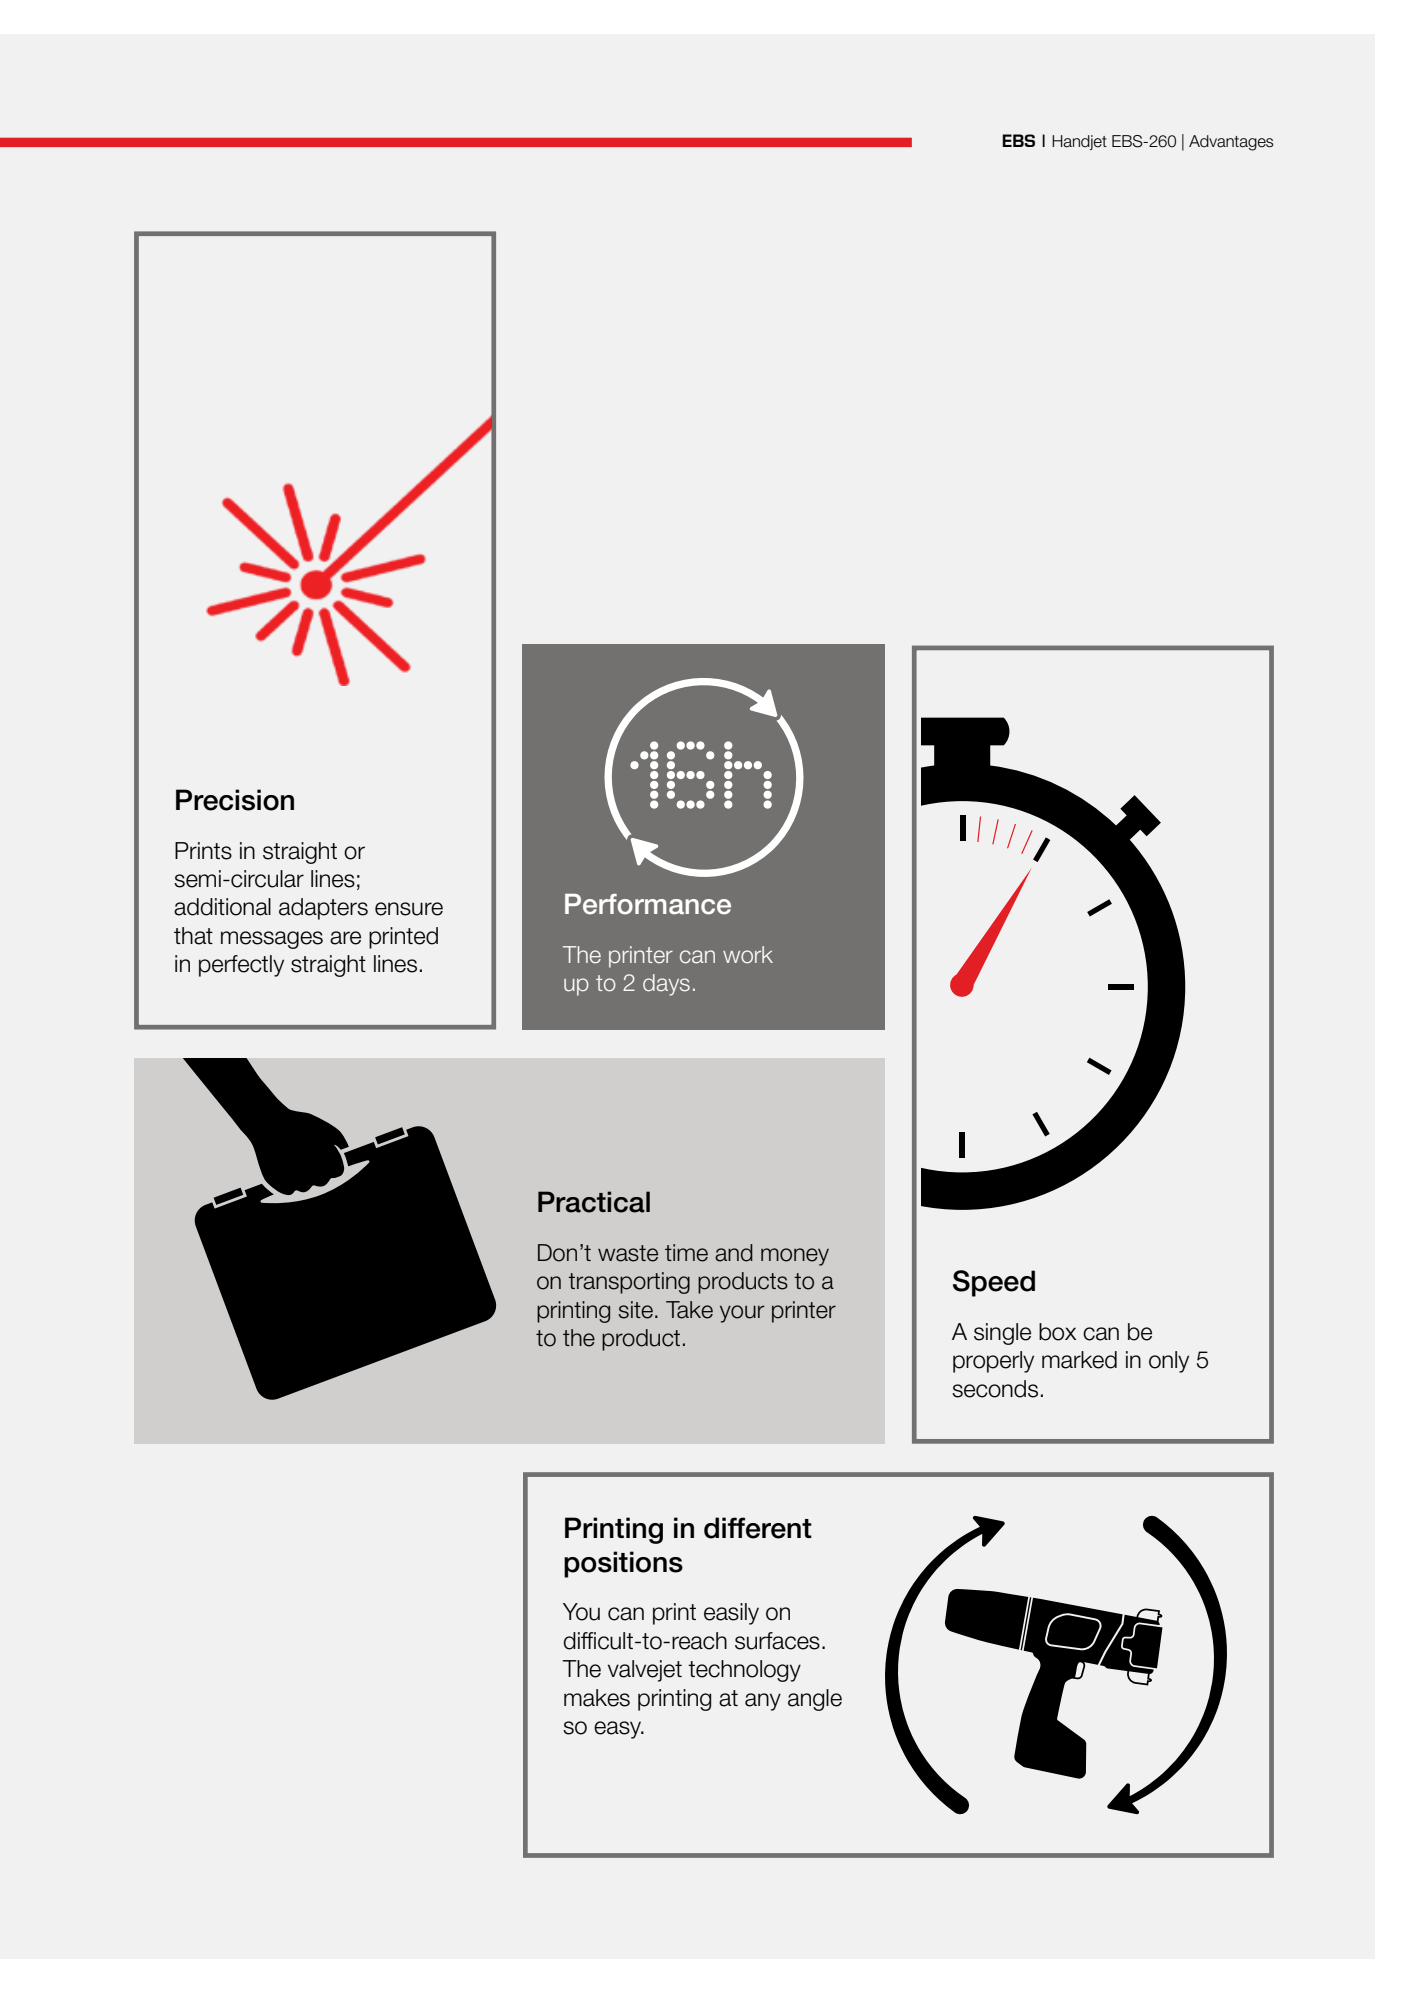 The image size is (1408, 1992). I want to click on Precision, so click(235, 800).
